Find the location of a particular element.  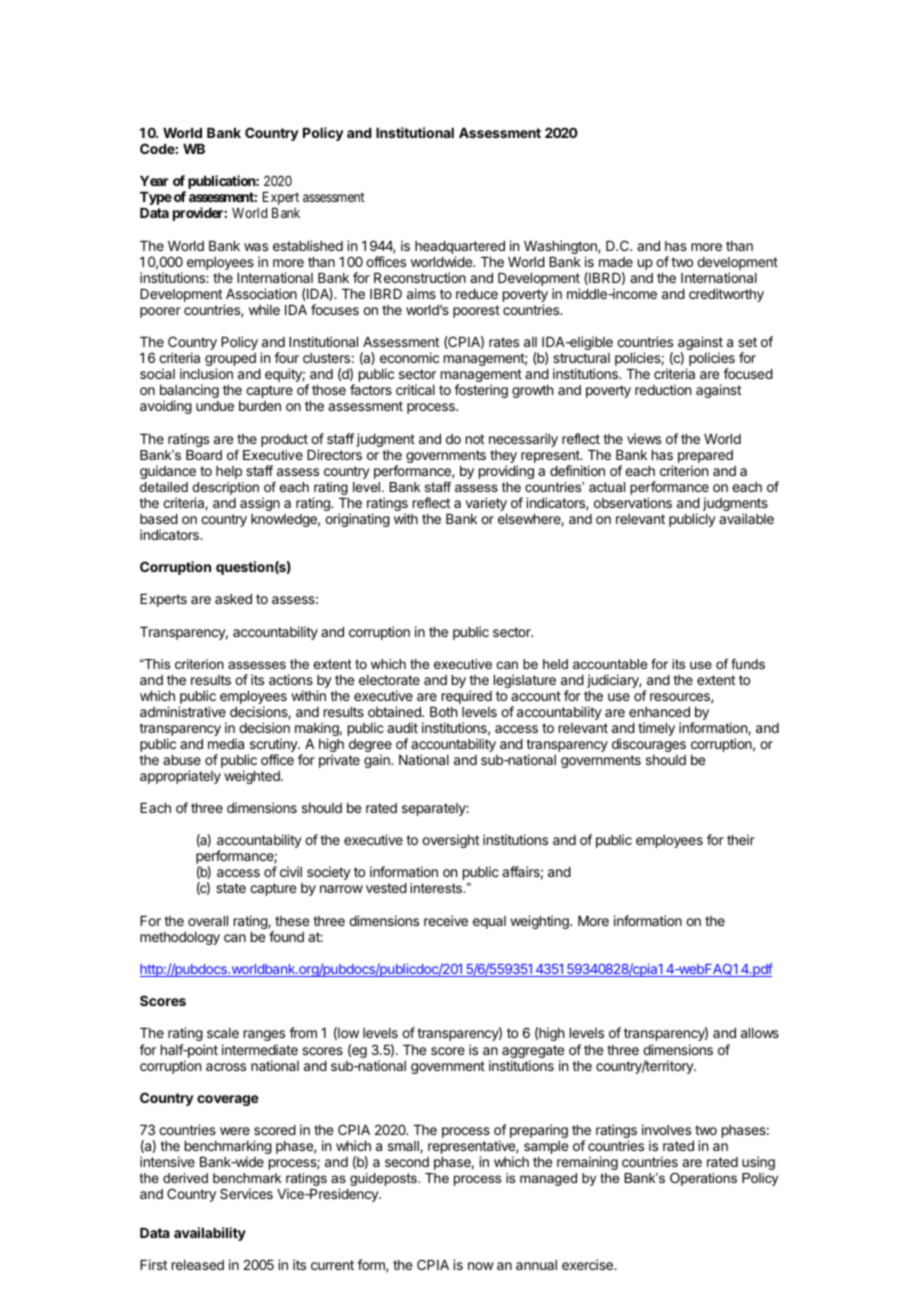

Year is located at coordinates (154, 181).
